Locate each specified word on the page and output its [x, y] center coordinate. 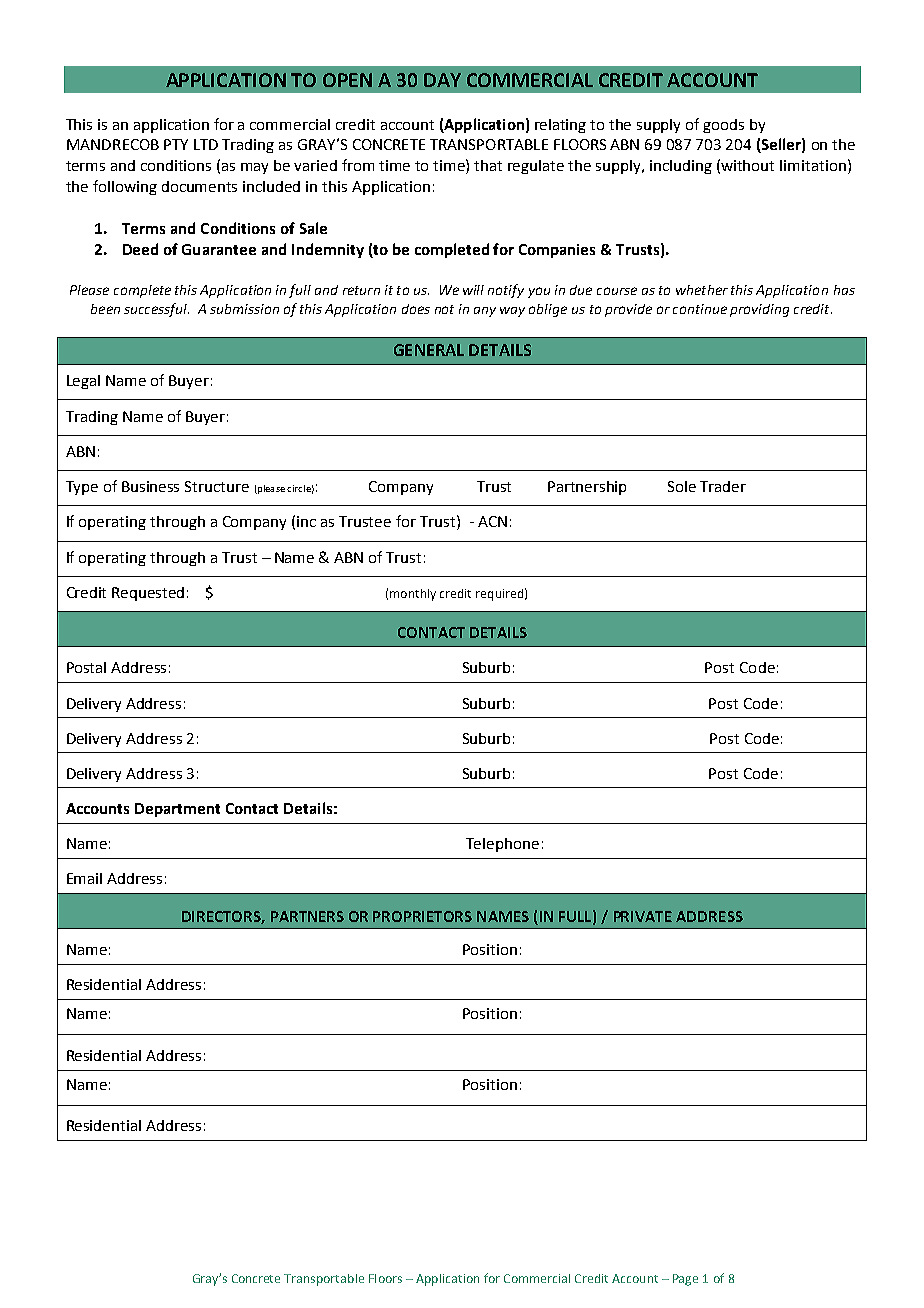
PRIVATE [643, 916]
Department [177, 810]
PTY [176, 144]
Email [84, 878]
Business [150, 486]
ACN [492, 521]
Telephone [502, 845]
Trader [723, 486]
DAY [442, 80]
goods [723, 126]
